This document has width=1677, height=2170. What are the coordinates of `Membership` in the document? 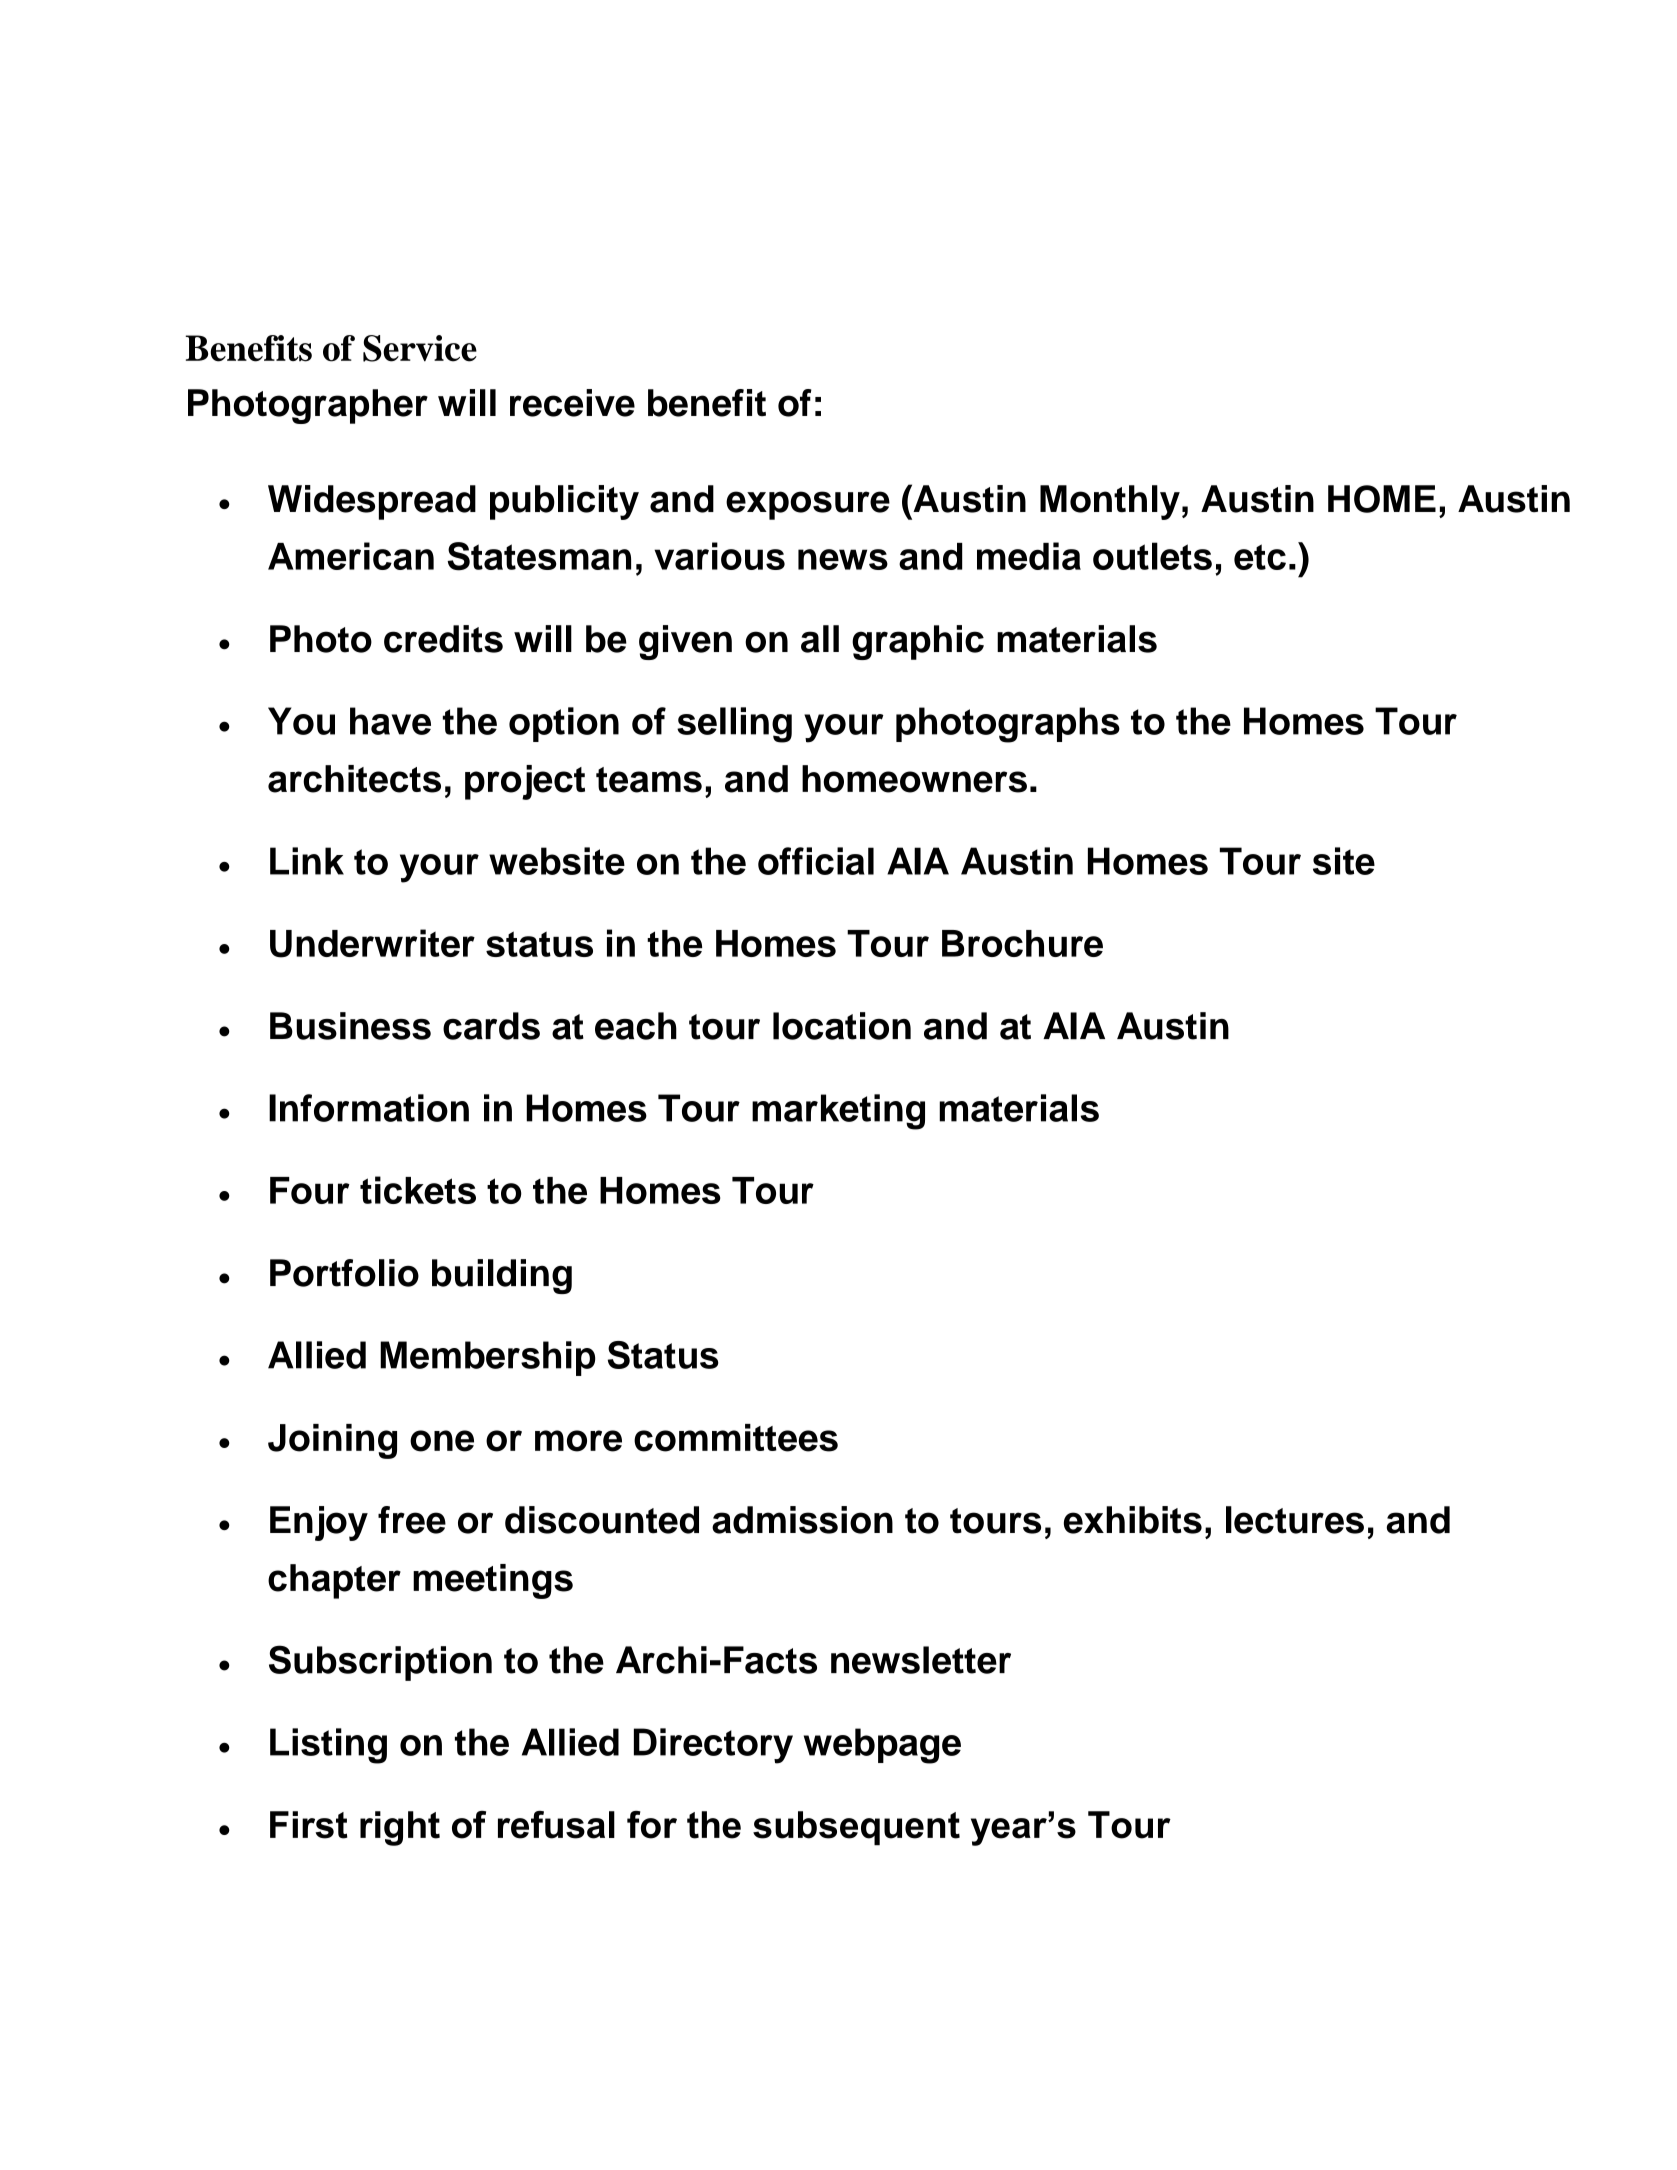 It's located at (487, 1358).
